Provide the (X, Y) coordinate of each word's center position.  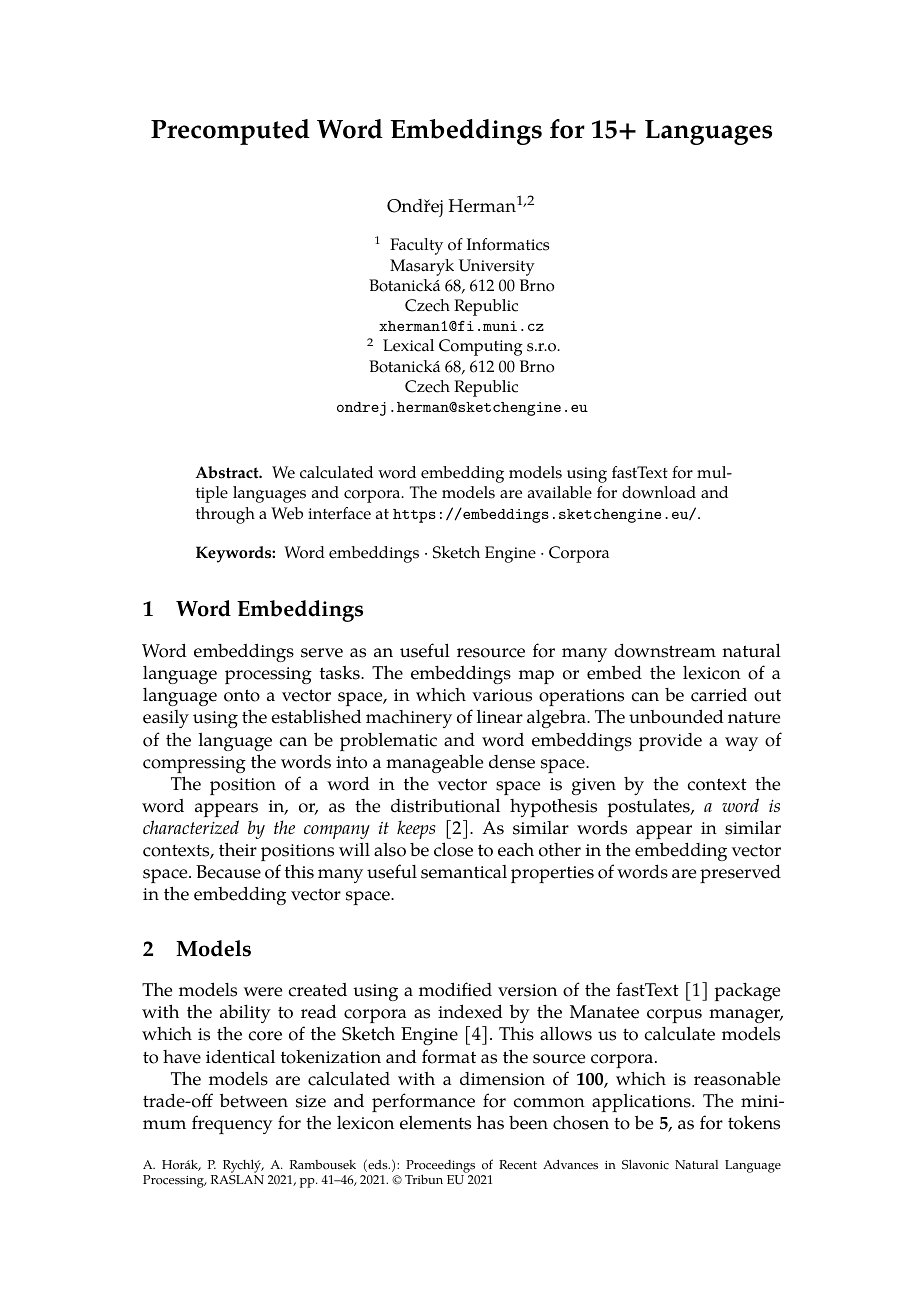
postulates (650, 808)
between (254, 1100)
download (659, 492)
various (502, 695)
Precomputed (230, 132)
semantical (464, 872)
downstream (665, 650)
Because (228, 872)
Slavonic (645, 1164)
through (225, 515)
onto (242, 695)
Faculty (416, 246)
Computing (481, 347)
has (490, 1122)
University (497, 267)
